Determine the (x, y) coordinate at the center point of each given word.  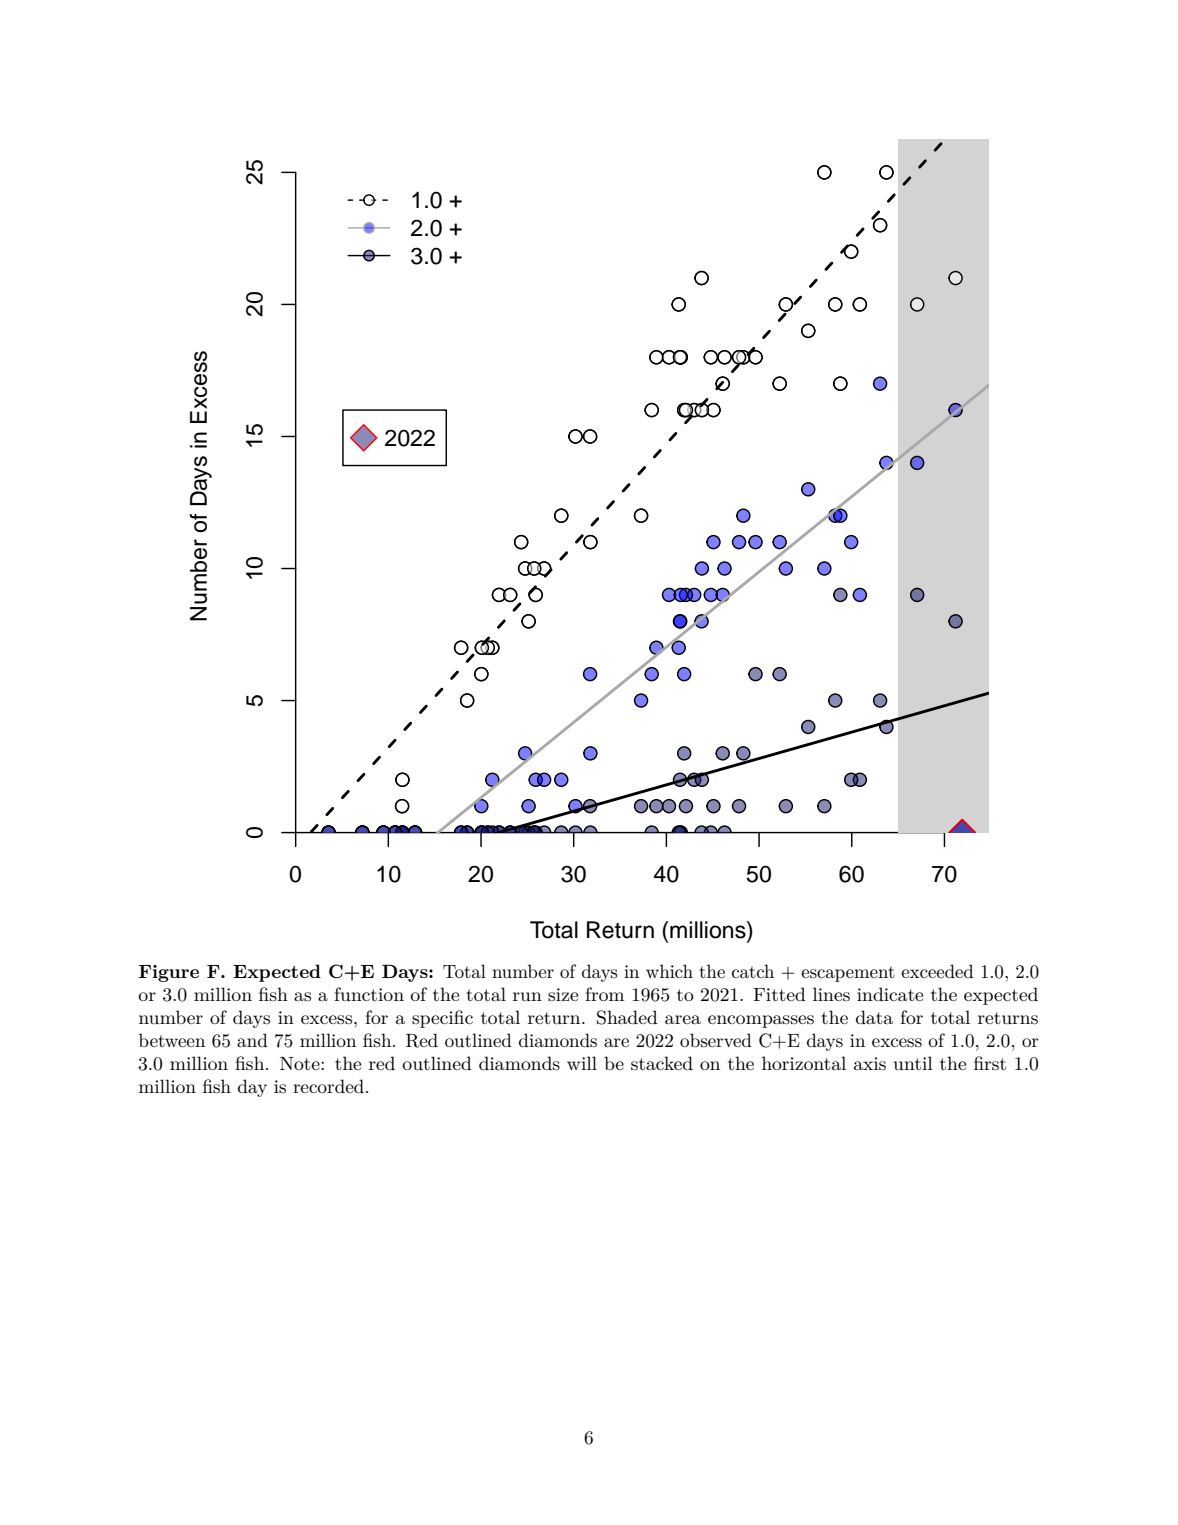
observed (716, 1040)
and (252, 1040)
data (874, 1017)
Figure (169, 973)
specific (442, 1019)
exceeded (937, 971)
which (669, 971)
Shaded (627, 1017)
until (913, 1063)
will (582, 1063)
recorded (328, 1086)
